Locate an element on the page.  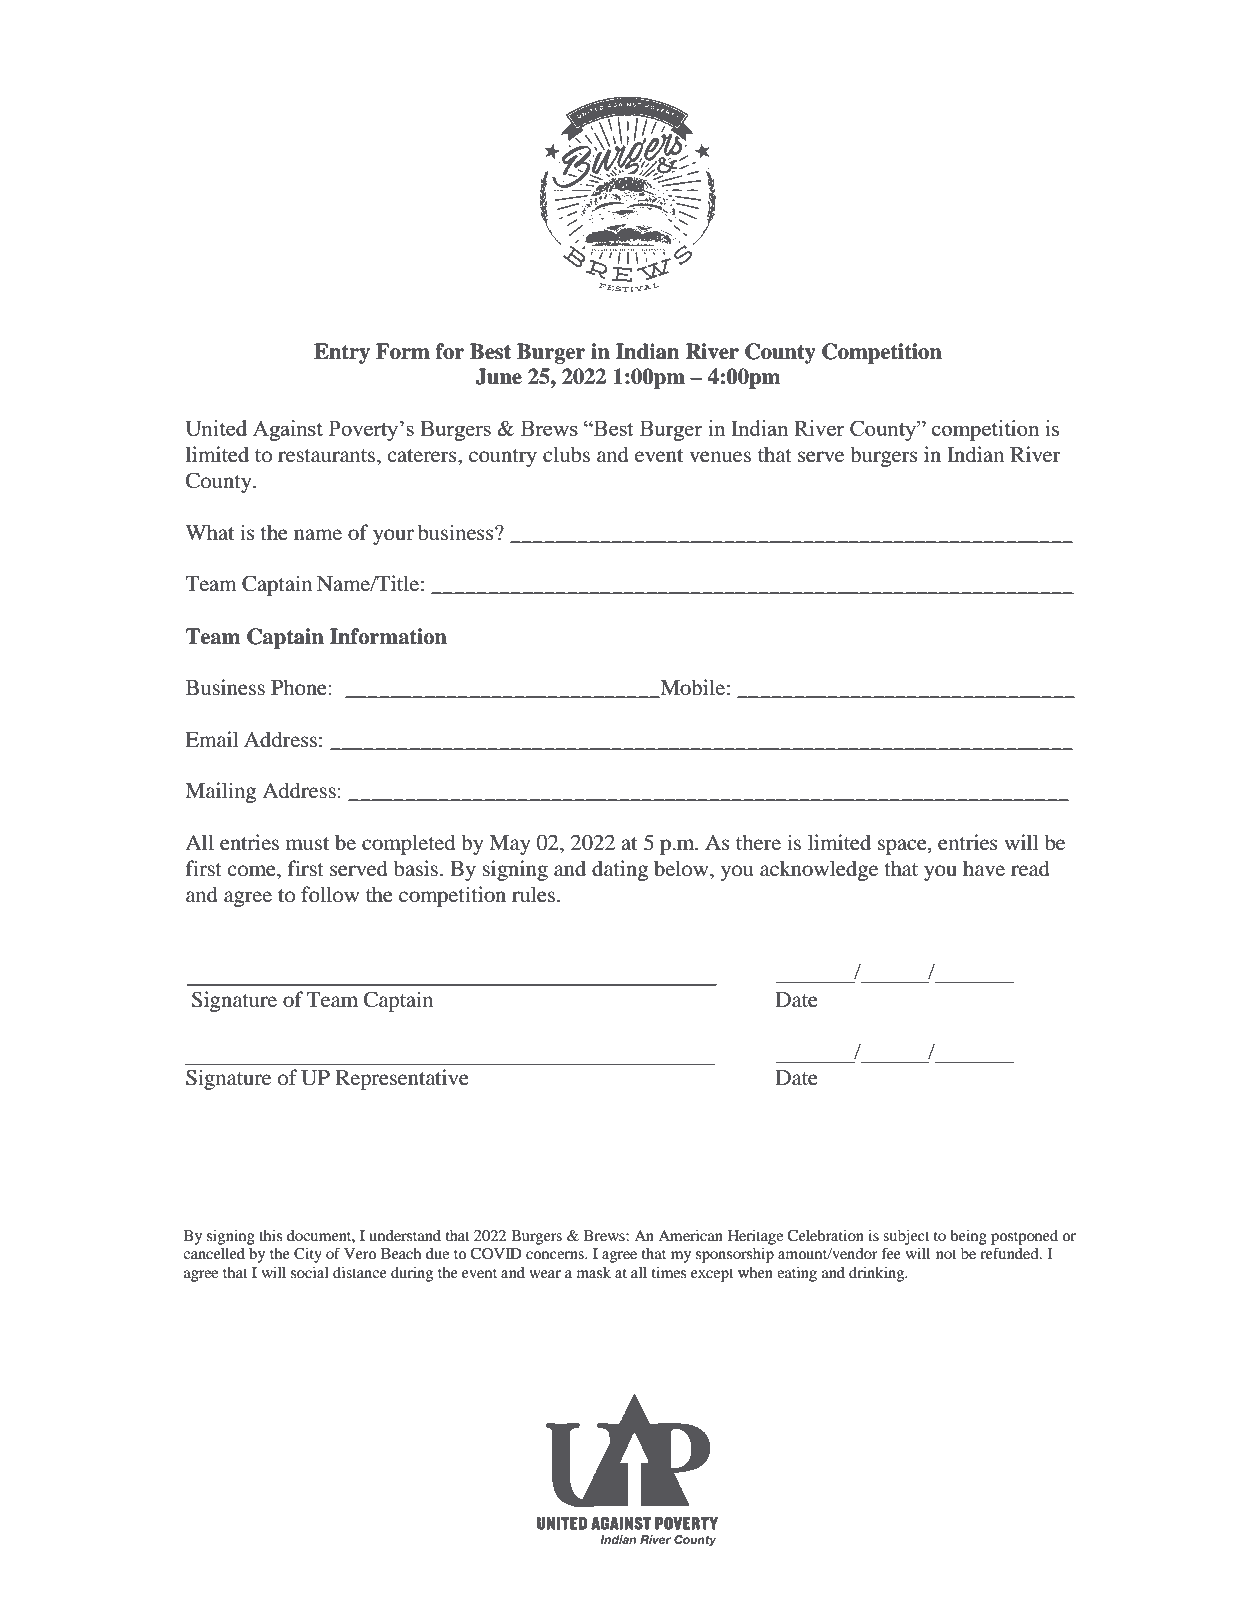
rules is located at coordinates (535, 894).
